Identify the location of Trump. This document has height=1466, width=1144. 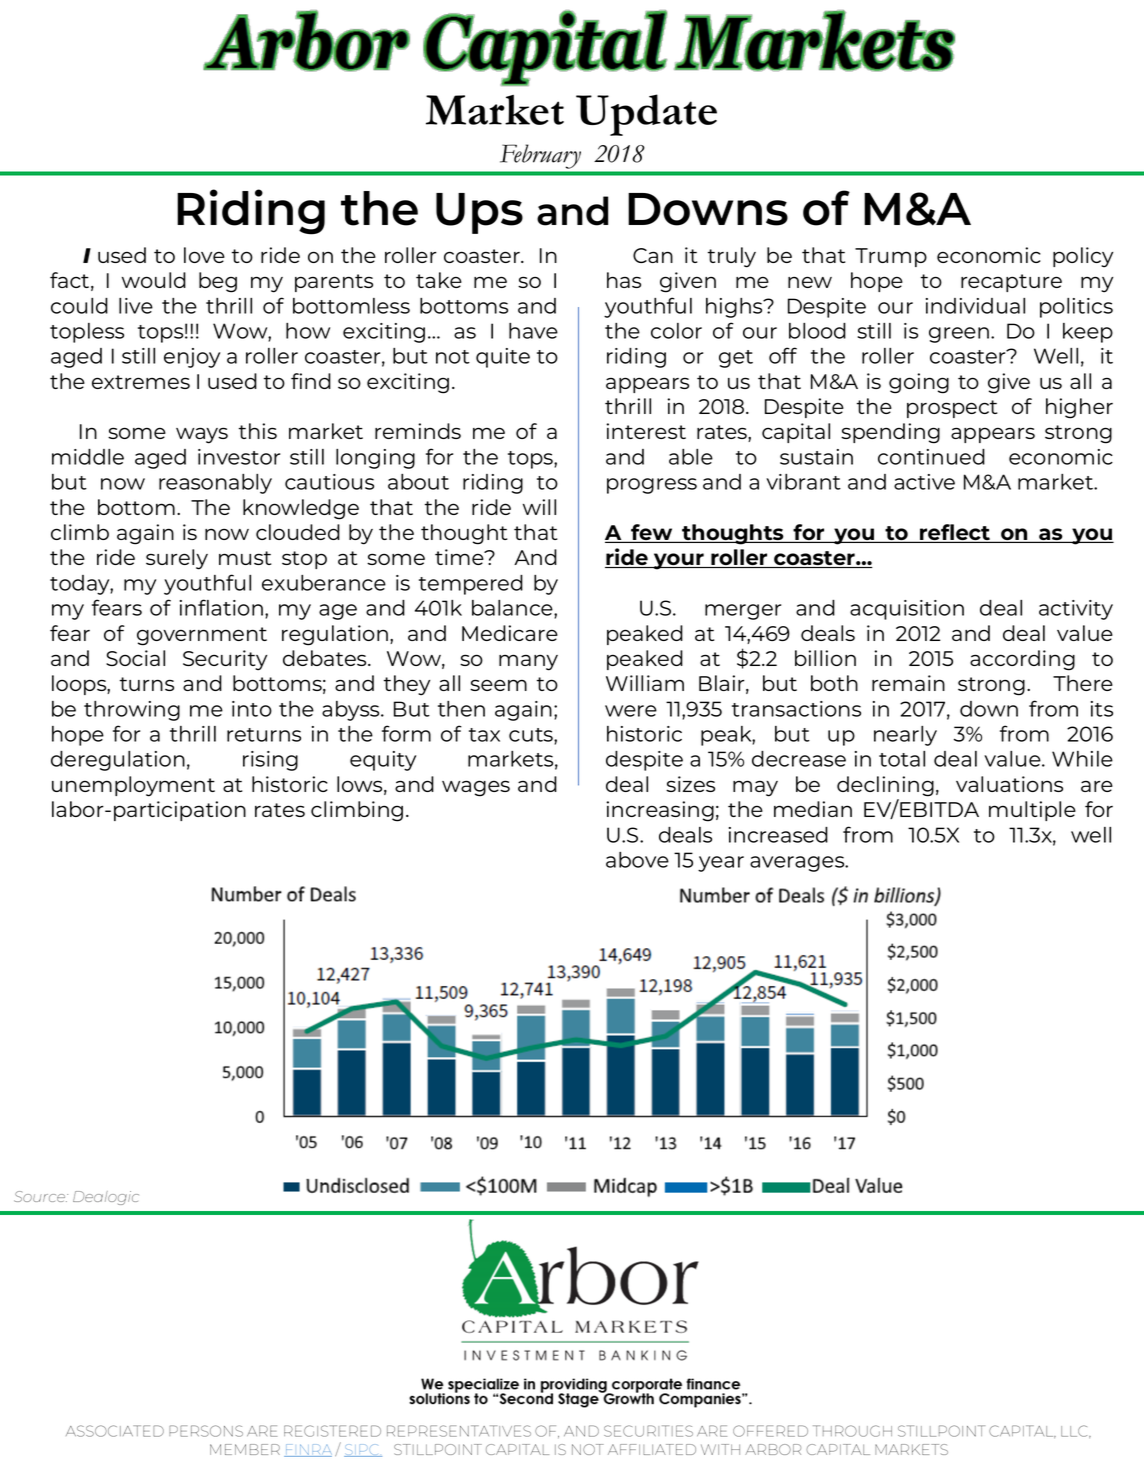
(891, 257).
